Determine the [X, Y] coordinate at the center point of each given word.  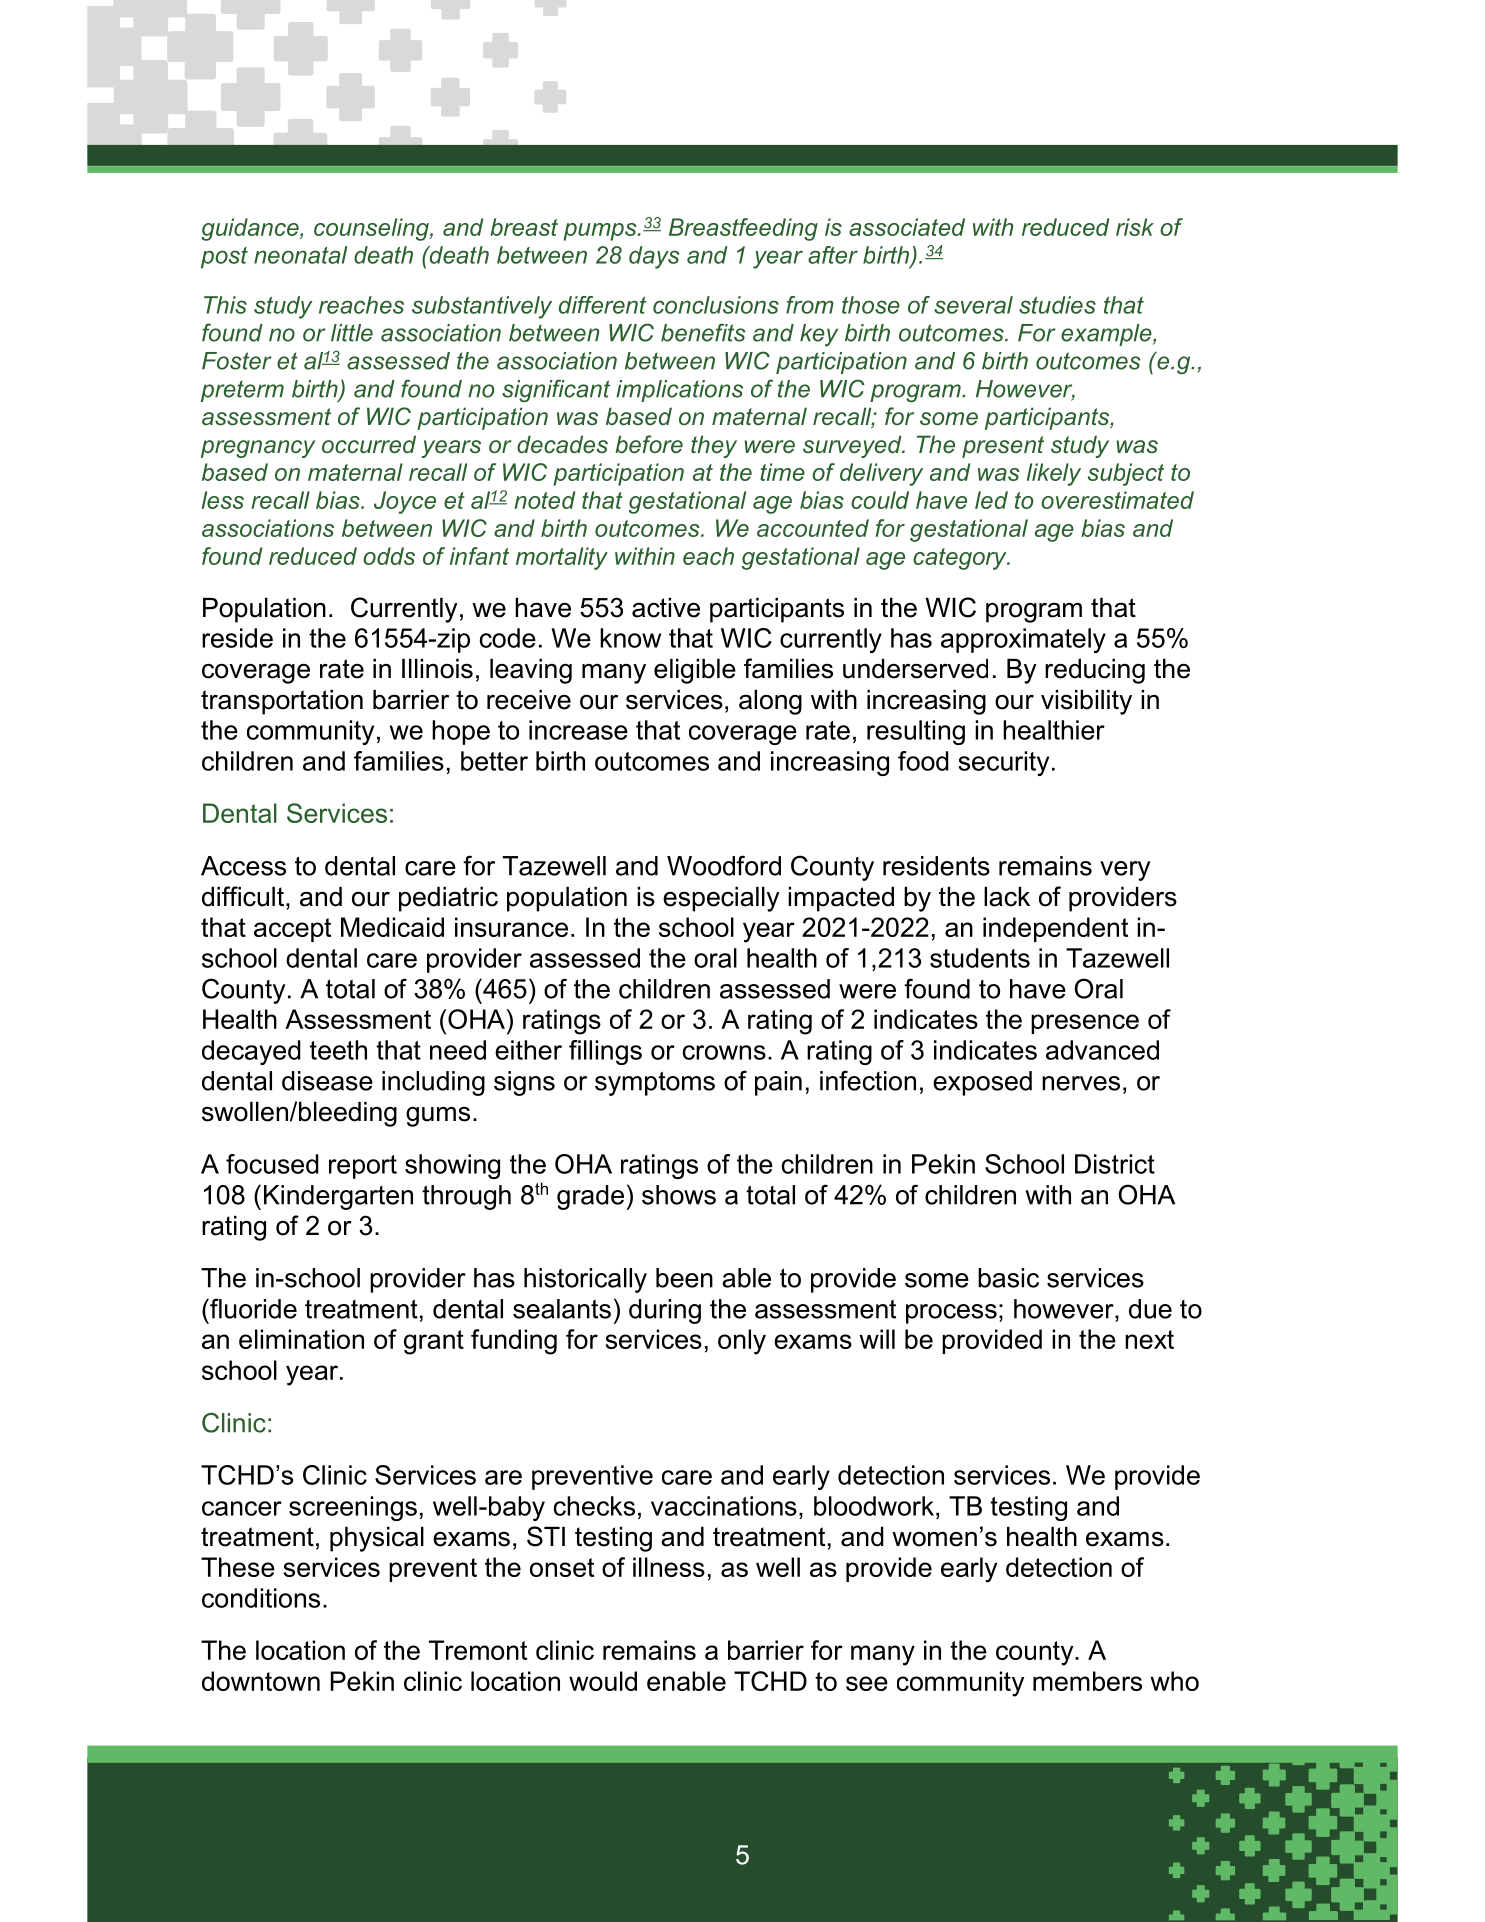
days [654, 257]
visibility [1086, 702]
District [1115, 1164]
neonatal [300, 255]
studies [1057, 305]
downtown [261, 1681]
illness [669, 1567]
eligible [695, 671]
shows [679, 1195]
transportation [282, 702]
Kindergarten [338, 1197]
